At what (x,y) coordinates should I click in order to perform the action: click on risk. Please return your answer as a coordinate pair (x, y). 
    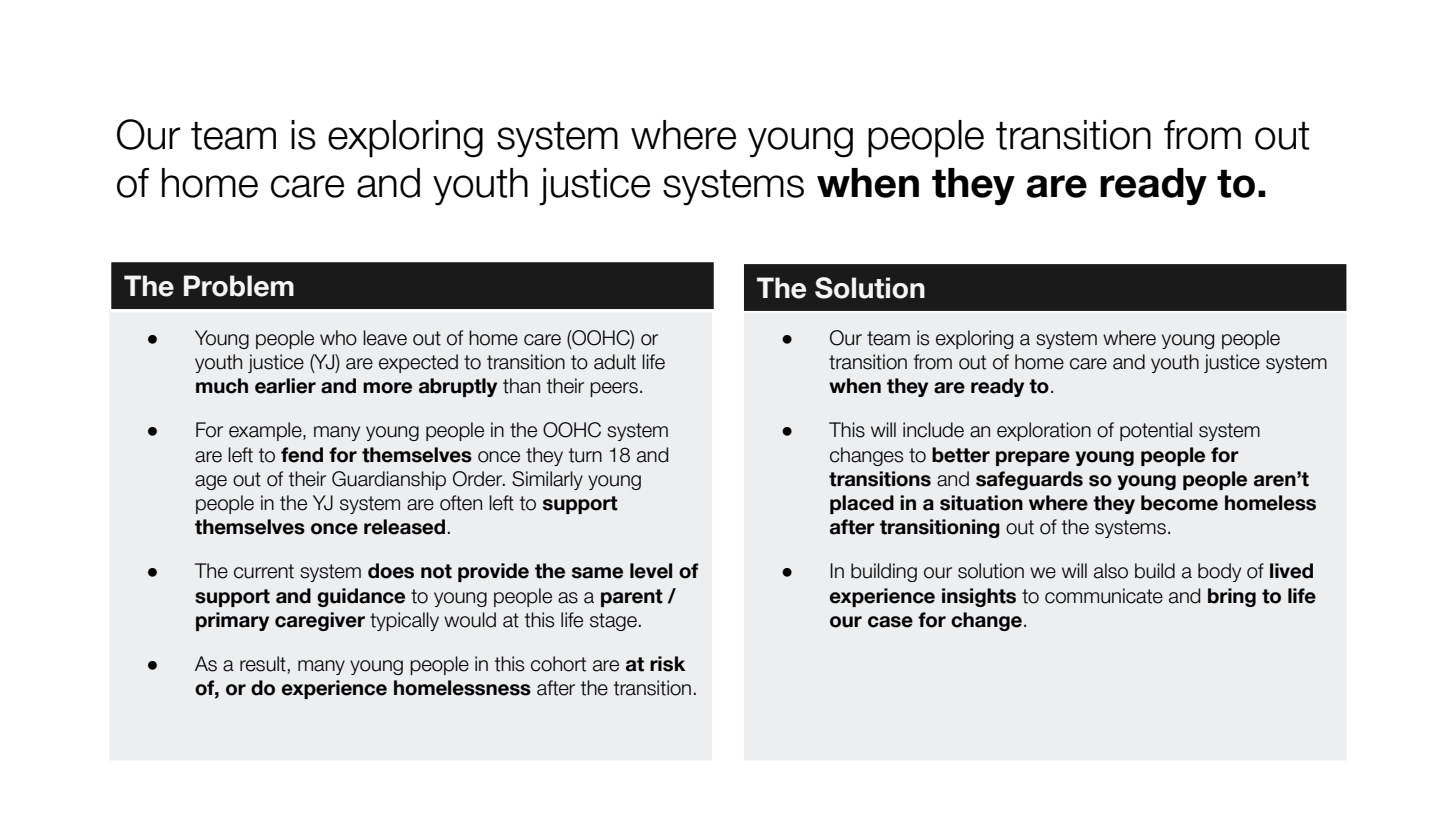
    Looking at the image, I should click on (667, 664).
